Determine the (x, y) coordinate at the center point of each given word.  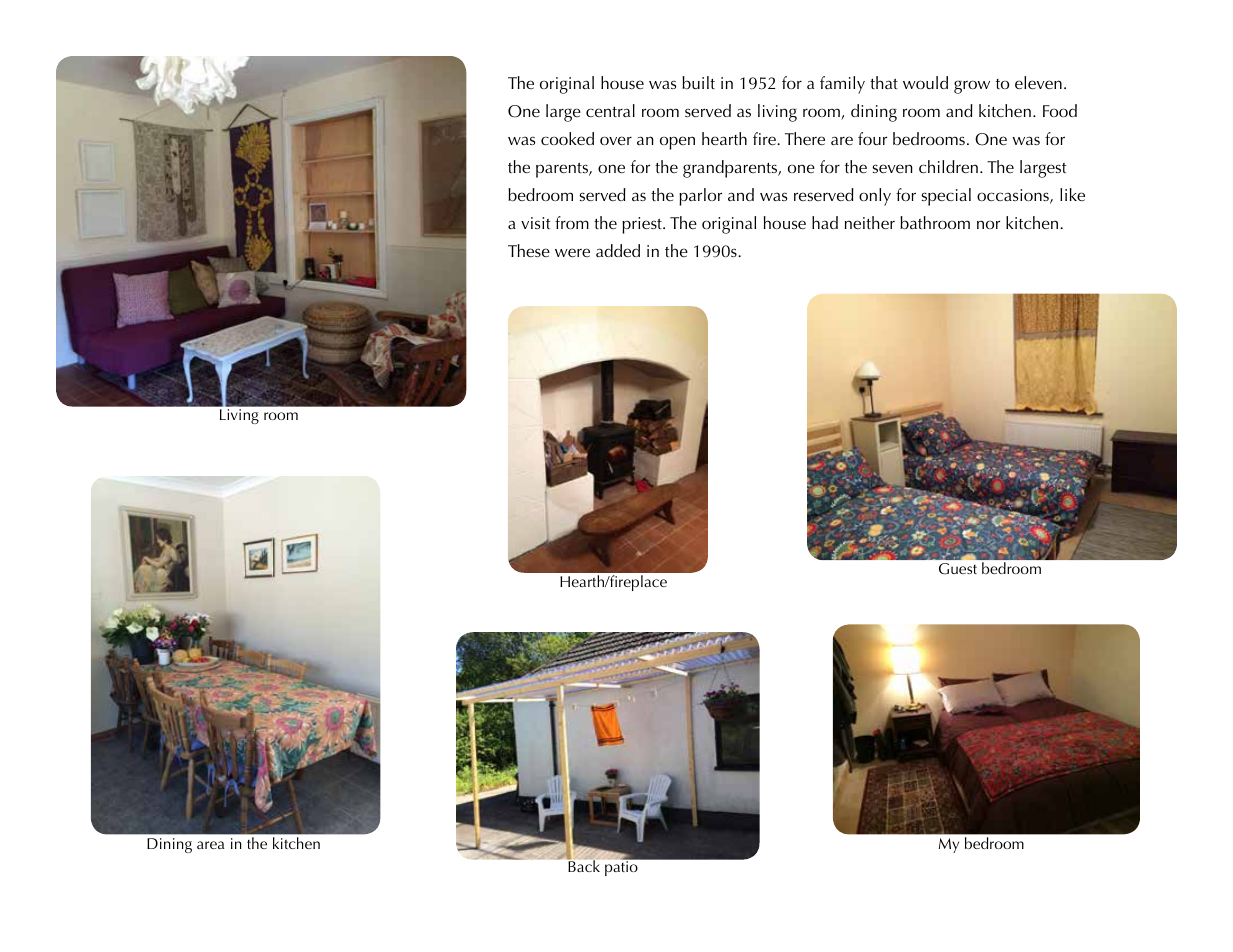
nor (988, 224)
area (210, 845)
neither (870, 222)
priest (643, 225)
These (529, 250)
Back (583, 865)
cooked (567, 138)
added (618, 250)
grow (972, 87)
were (572, 252)
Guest (958, 568)
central (610, 110)
